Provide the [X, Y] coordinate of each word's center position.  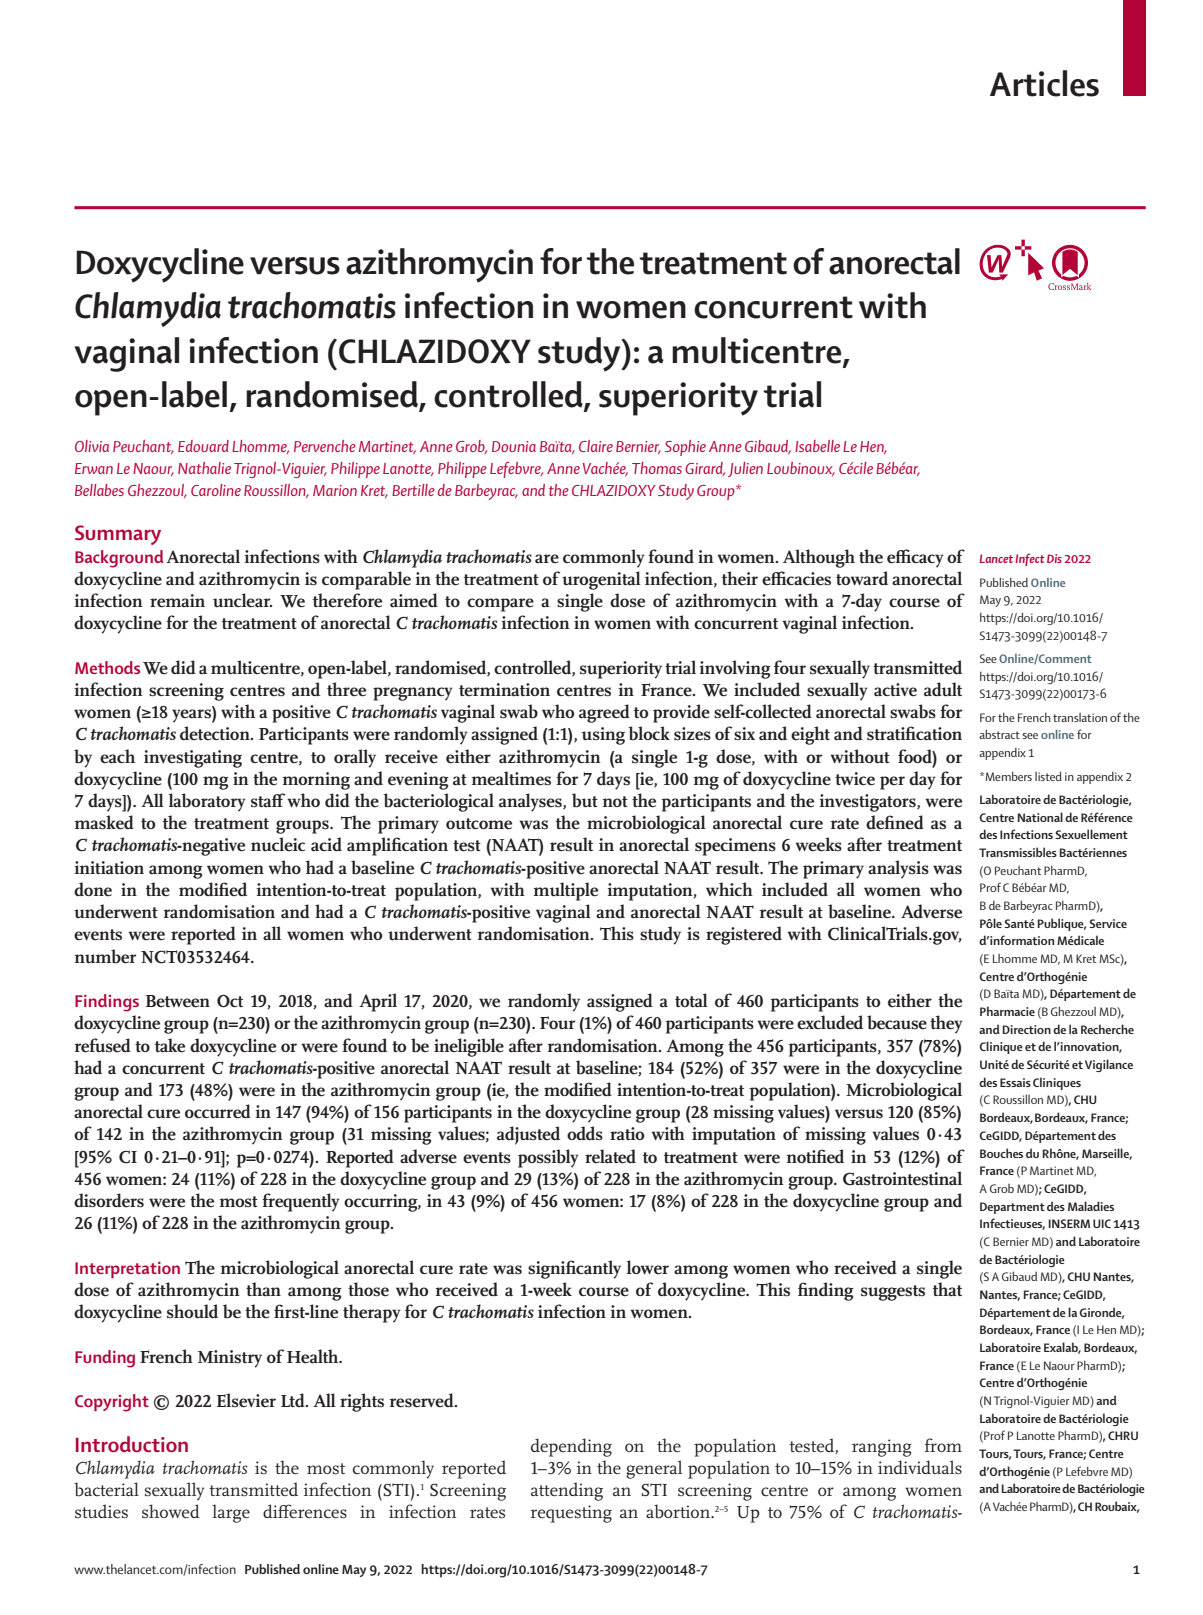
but [585, 800]
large [231, 1513]
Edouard [203, 446]
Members [1007, 776]
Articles [1044, 83]
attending [567, 1491]
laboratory [207, 802]
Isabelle [817, 446]
